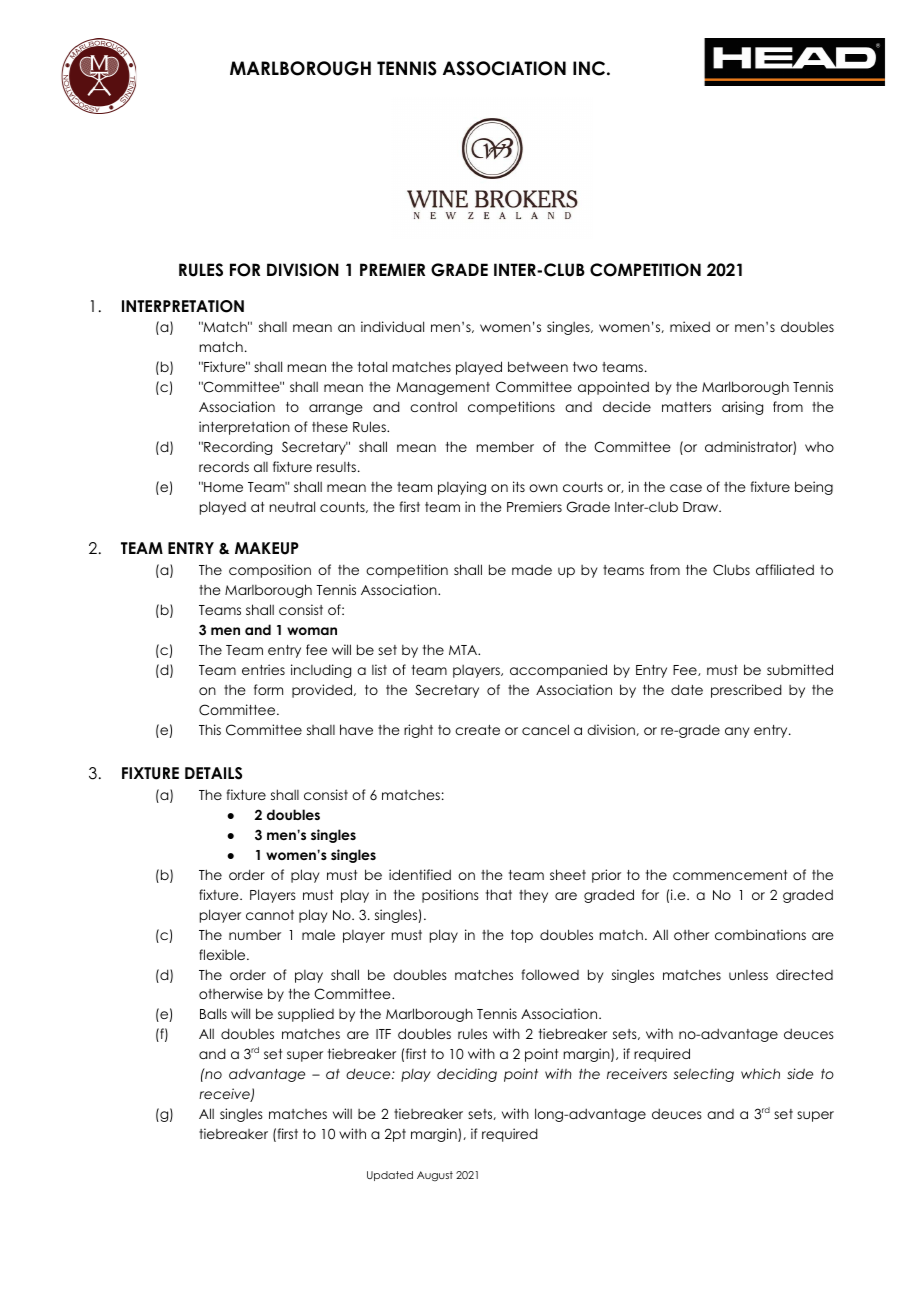  I want to click on made, so click(532, 570).
